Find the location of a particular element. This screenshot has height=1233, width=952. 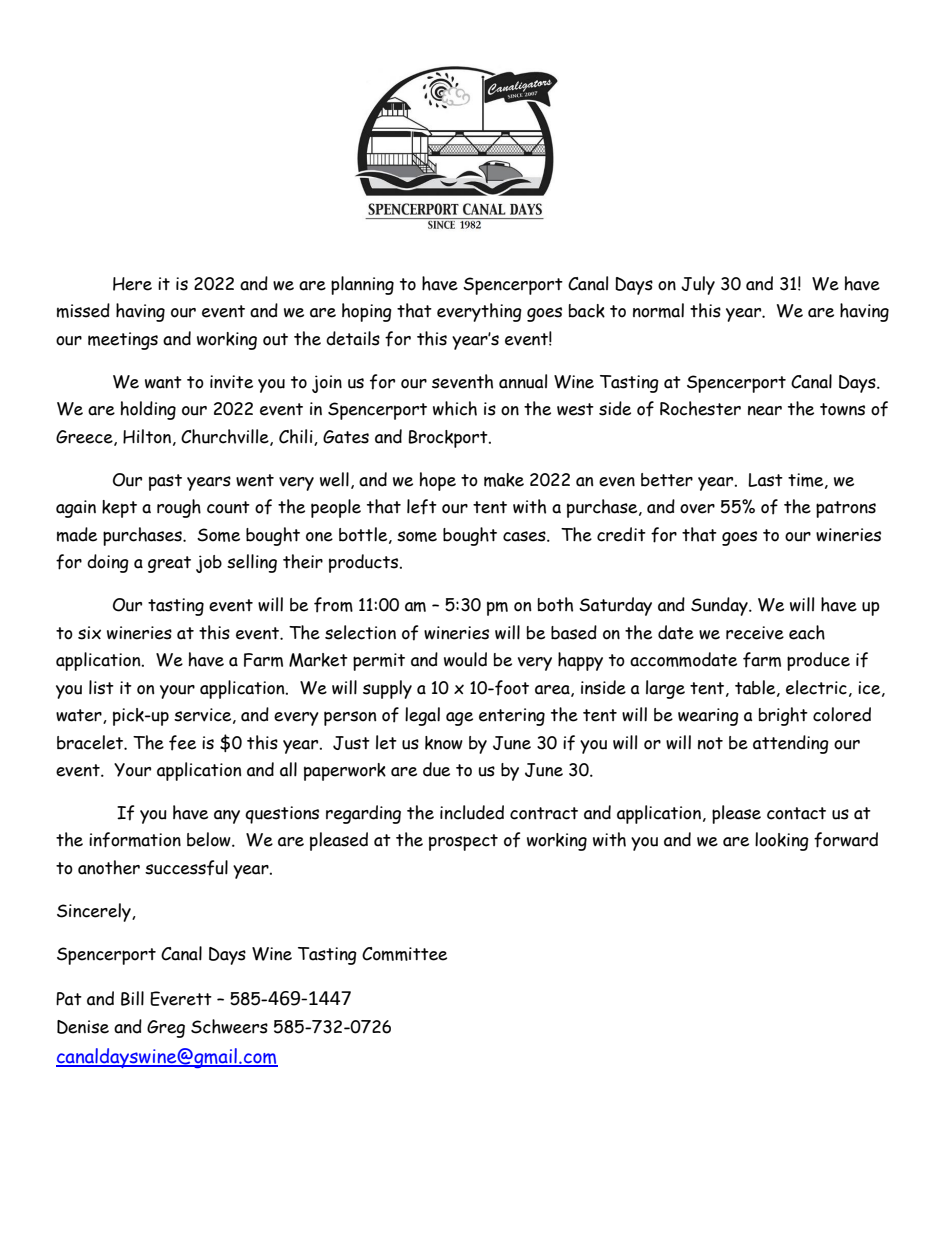

Everett is located at coordinates (181, 998).
